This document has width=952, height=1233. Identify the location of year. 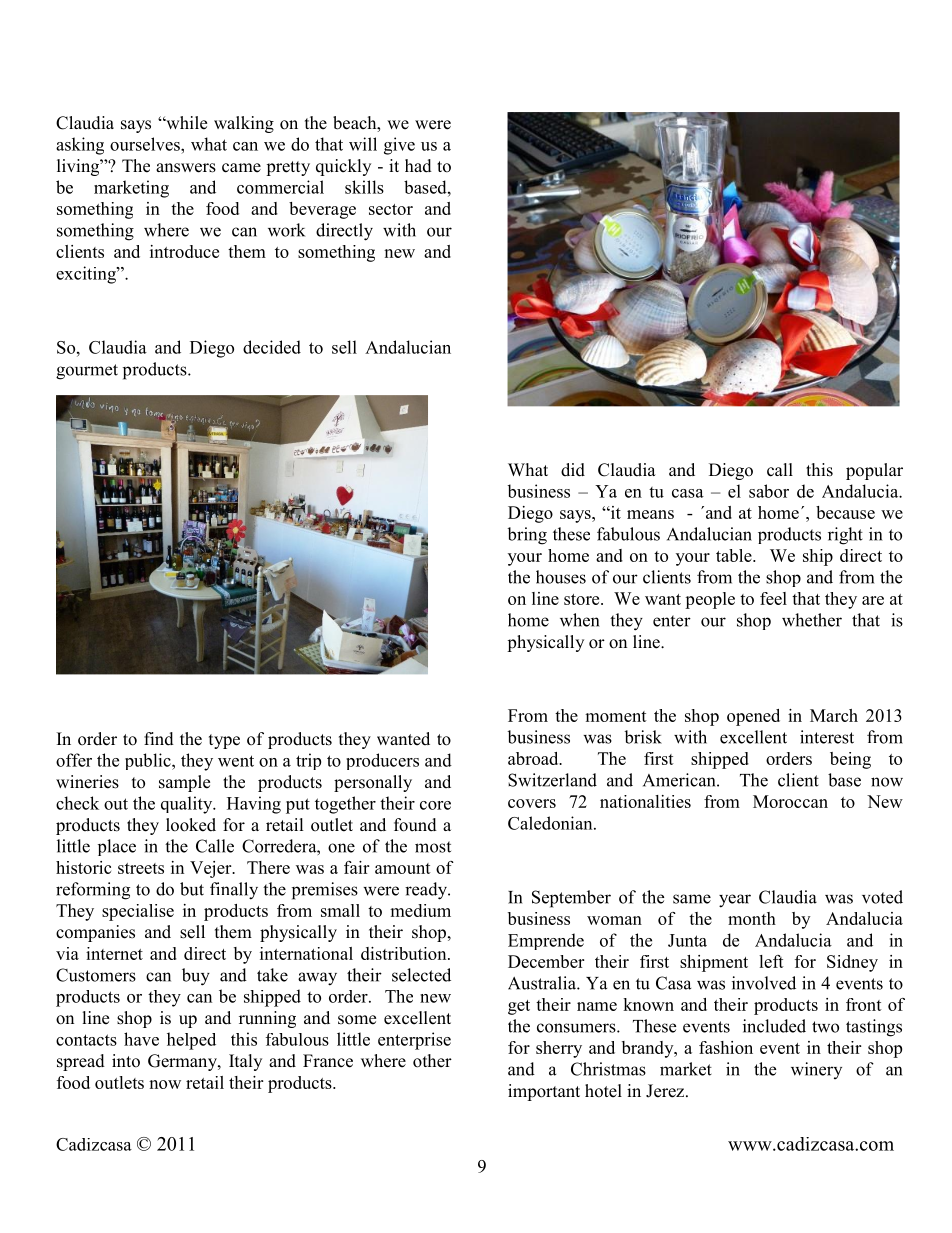
(735, 901).
